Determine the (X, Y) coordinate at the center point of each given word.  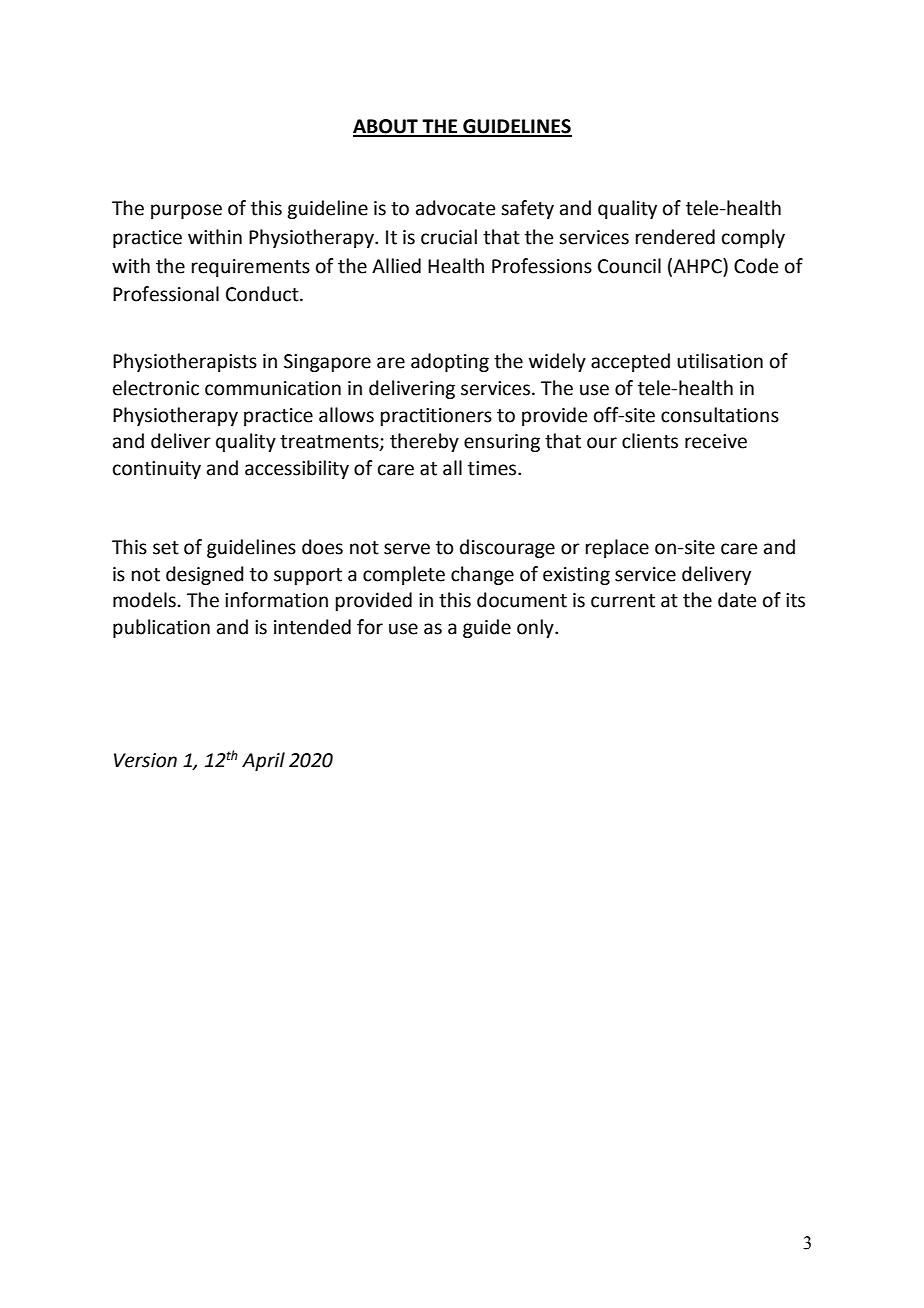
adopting (450, 362)
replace (617, 548)
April (263, 761)
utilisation (720, 361)
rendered (675, 237)
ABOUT (386, 127)
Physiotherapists (185, 362)
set (166, 548)
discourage (507, 548)
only (536, 628)
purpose (186, 211)
